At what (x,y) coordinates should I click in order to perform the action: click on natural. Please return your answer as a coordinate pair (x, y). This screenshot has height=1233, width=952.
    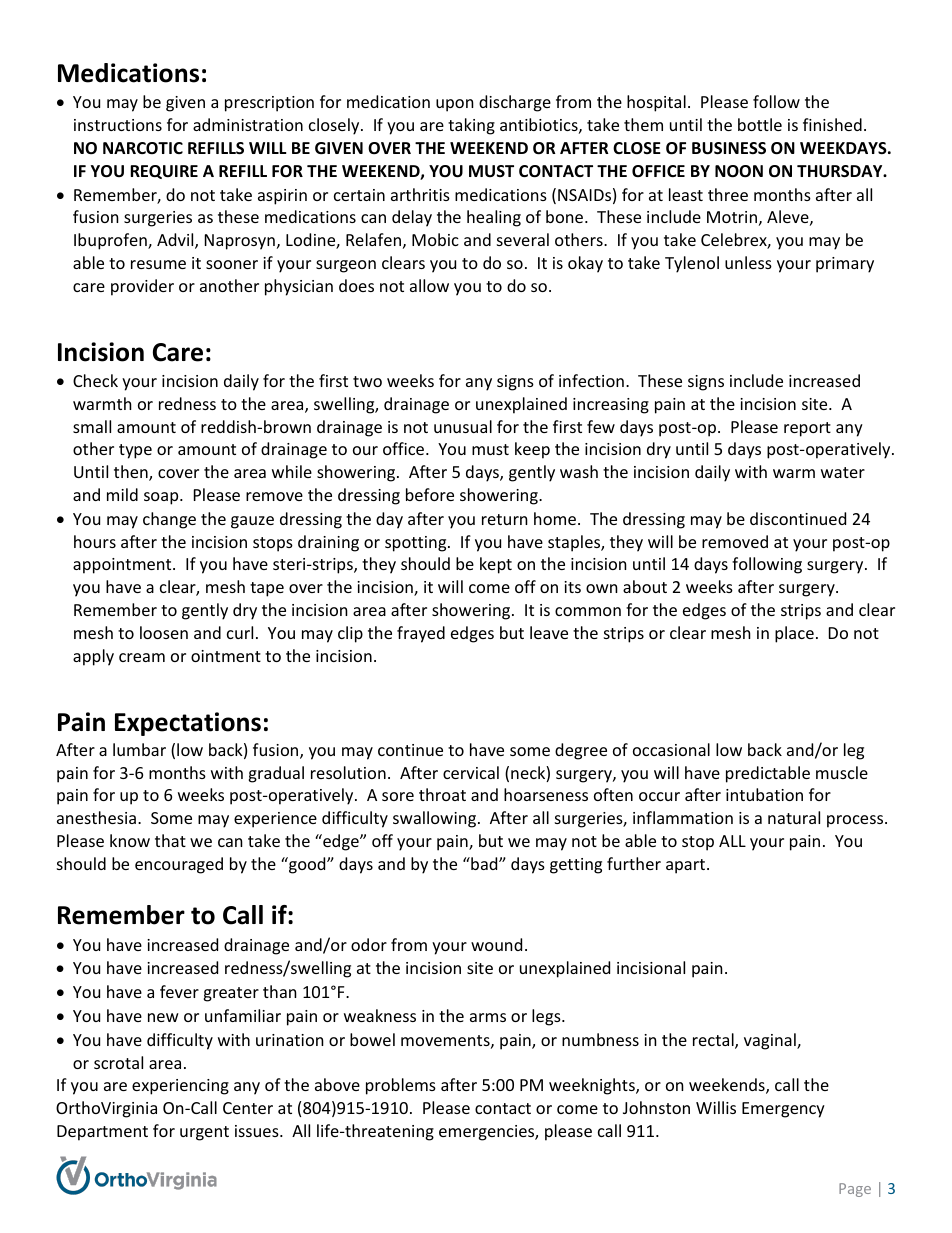
    Looking at the image, I should click on (794, 817).
